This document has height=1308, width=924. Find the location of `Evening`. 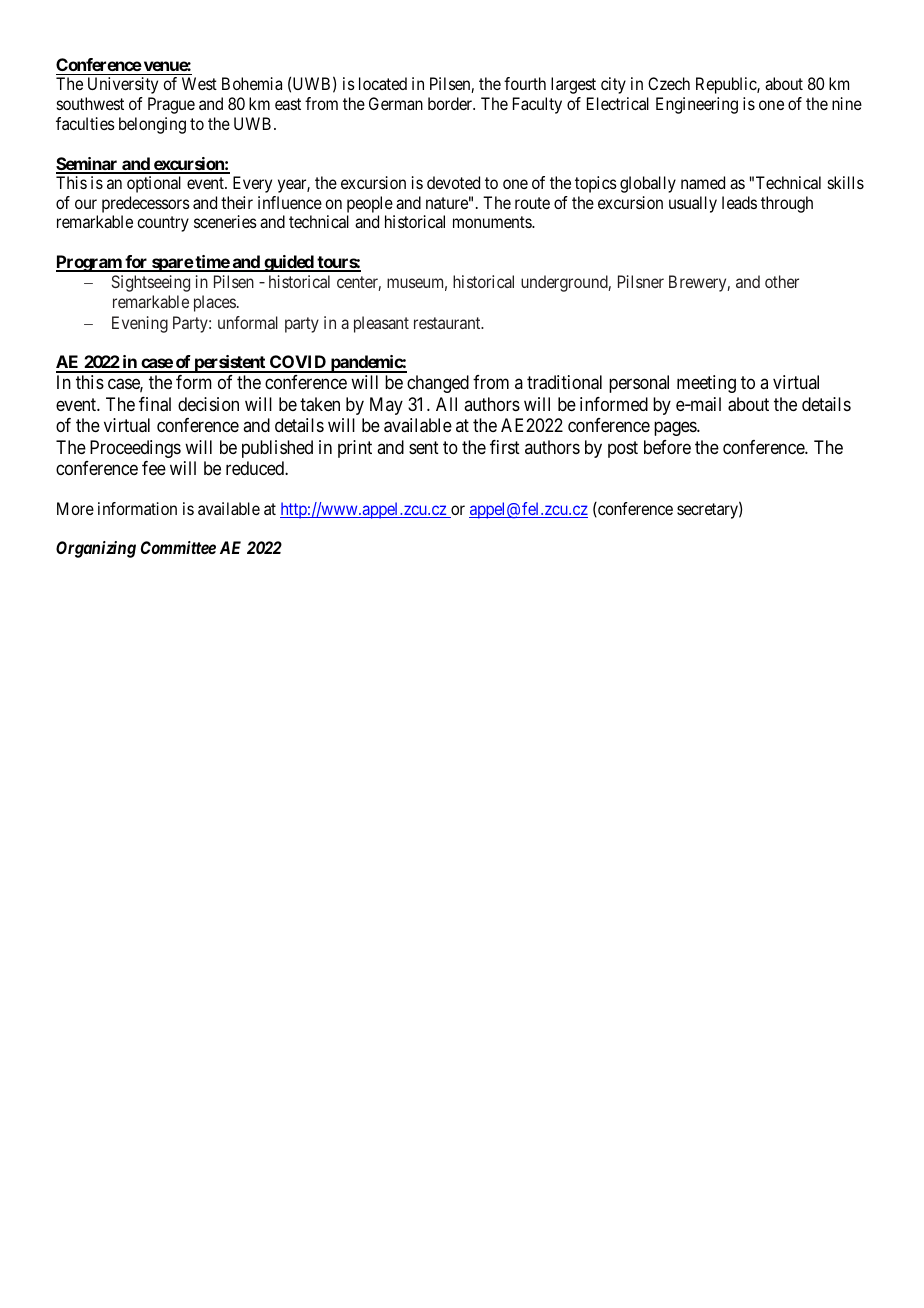

Evening is located at coordinates (140, 324).
